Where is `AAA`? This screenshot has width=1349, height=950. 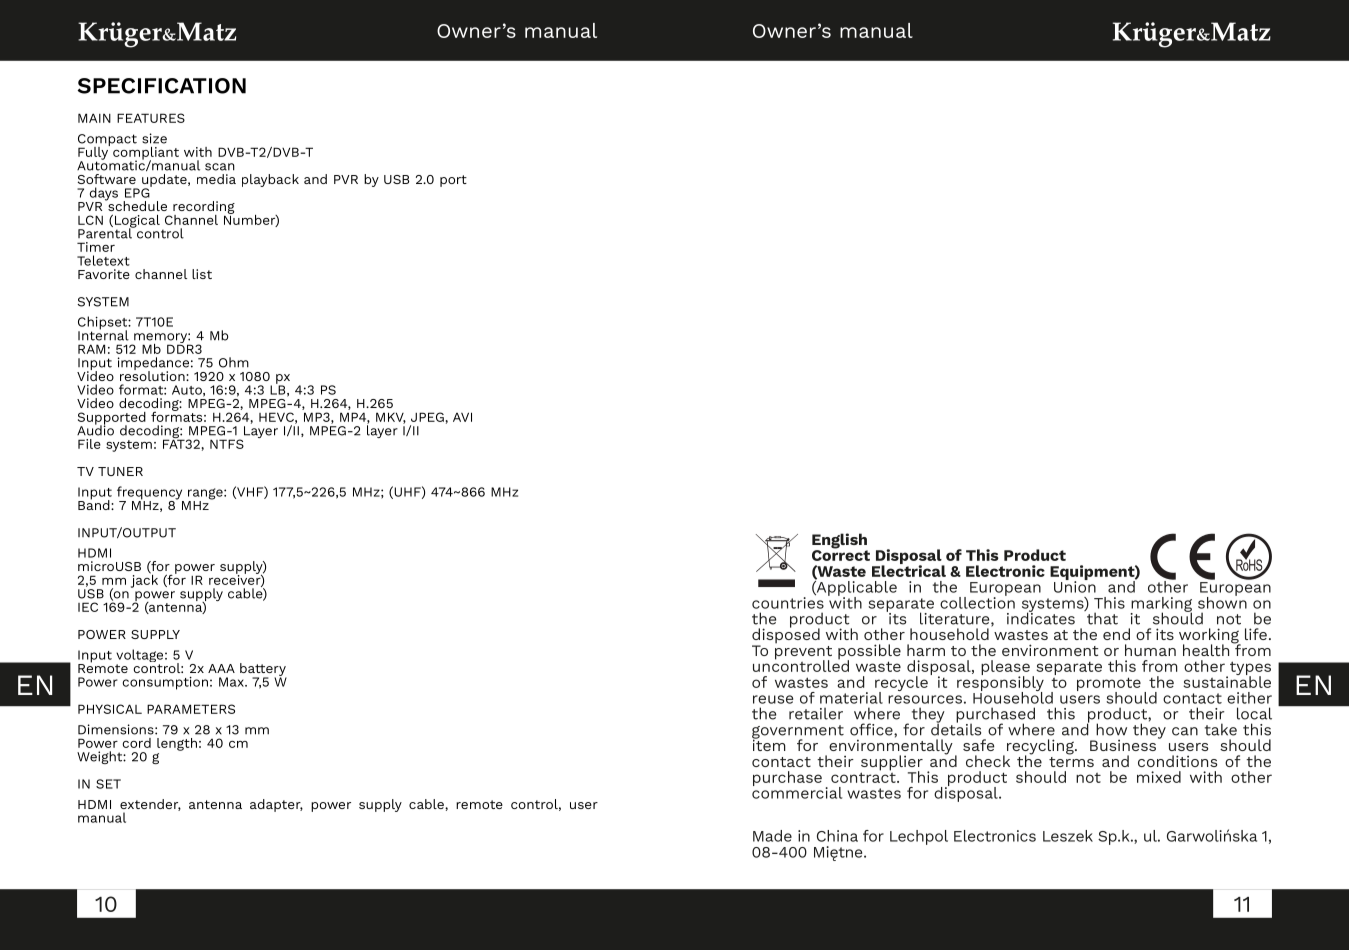
AAA is located at coordinates (221, 668).
